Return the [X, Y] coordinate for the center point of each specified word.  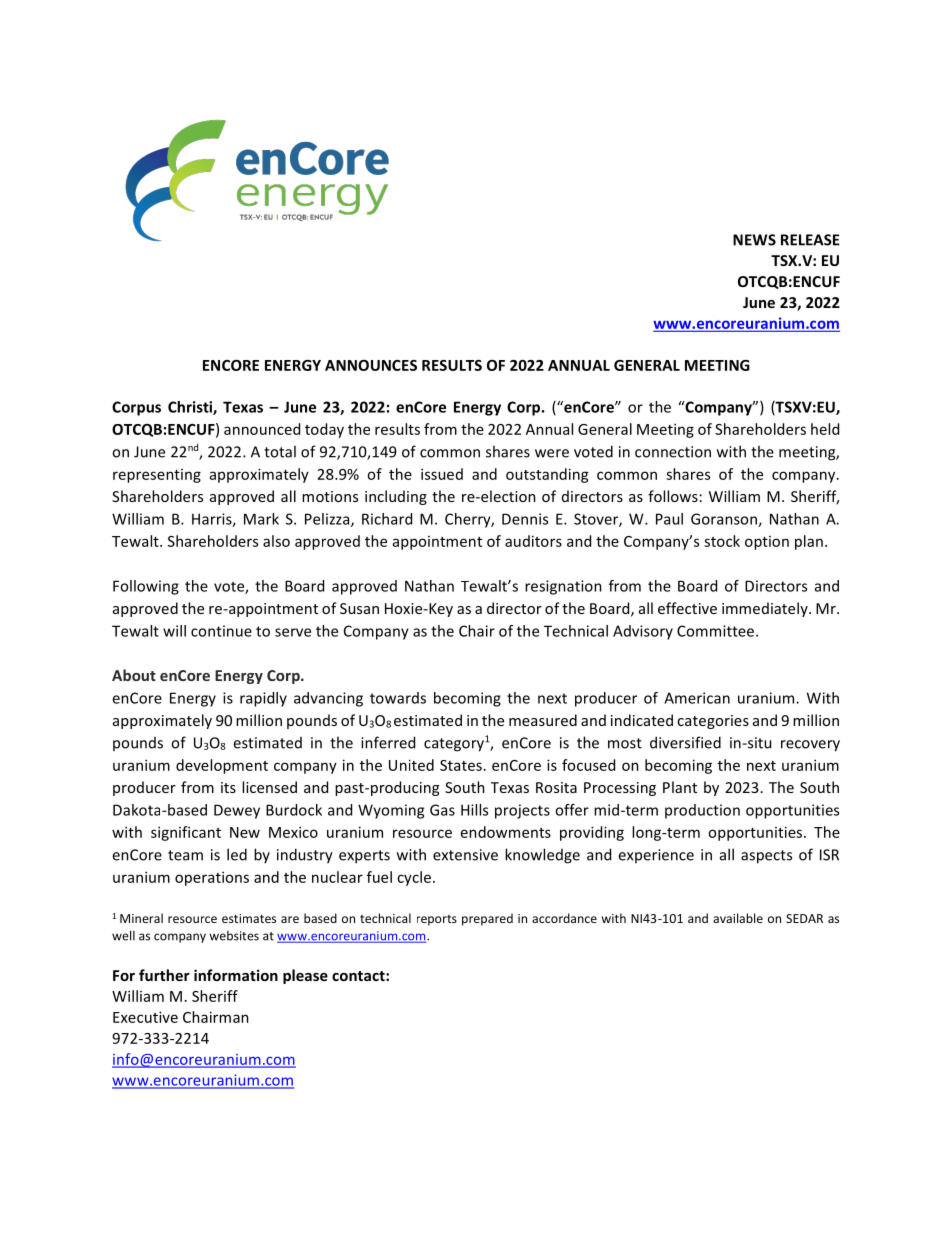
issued [442, 474]
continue [221, 631]
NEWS [754, 240]
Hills [474, 810]
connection [673, 452]
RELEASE [810, 240]
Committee [717, 631]
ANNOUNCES [371, 365]
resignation [563, 587]
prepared [487, 919]
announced [262, 429]
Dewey [237, 811]
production [702, 811]
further [164, 975]
